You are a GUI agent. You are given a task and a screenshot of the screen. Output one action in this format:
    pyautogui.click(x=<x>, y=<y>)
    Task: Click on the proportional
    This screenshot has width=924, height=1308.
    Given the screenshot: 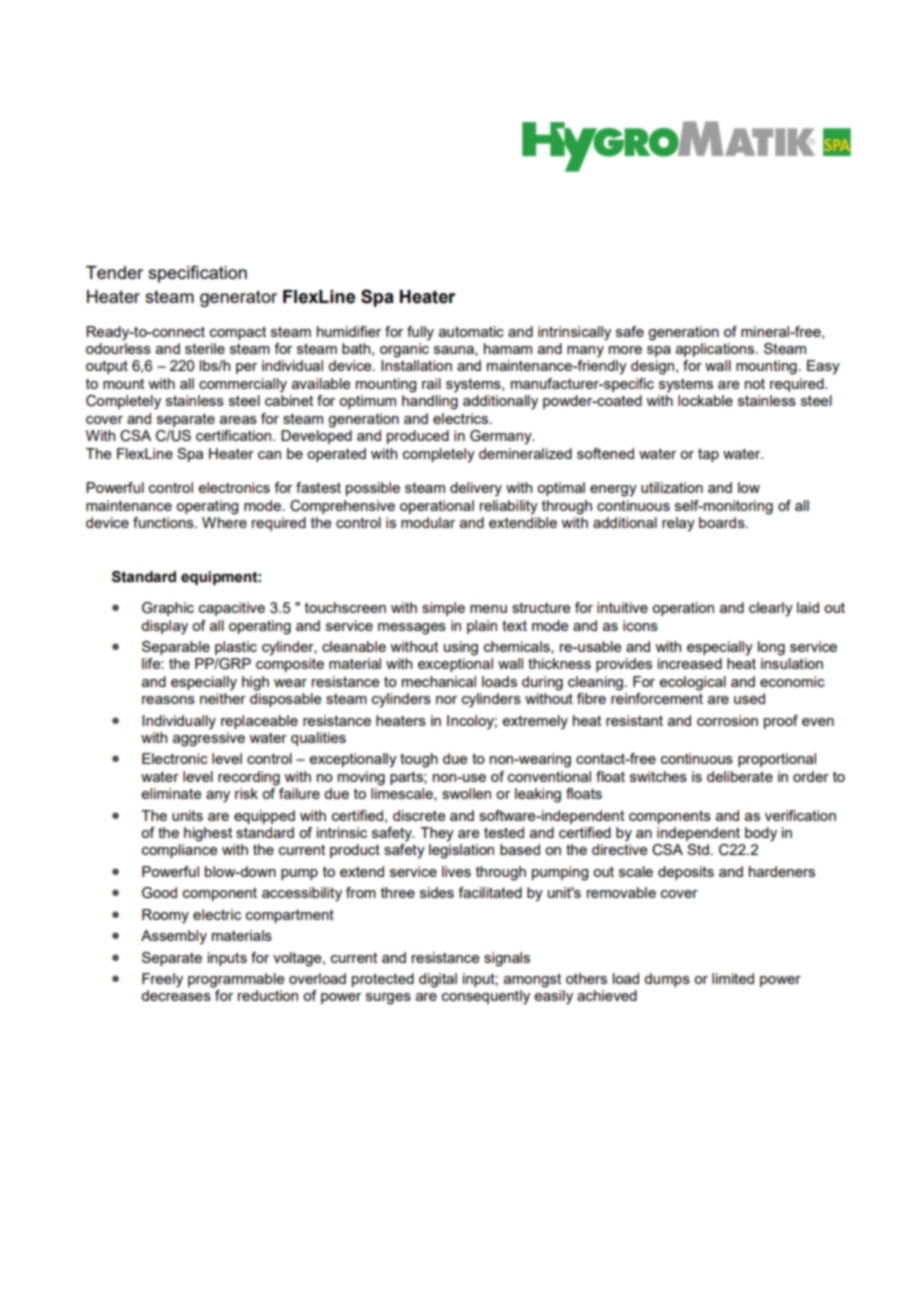 What is the action you would take?
    pyautogui.click(x=777, y=760)
